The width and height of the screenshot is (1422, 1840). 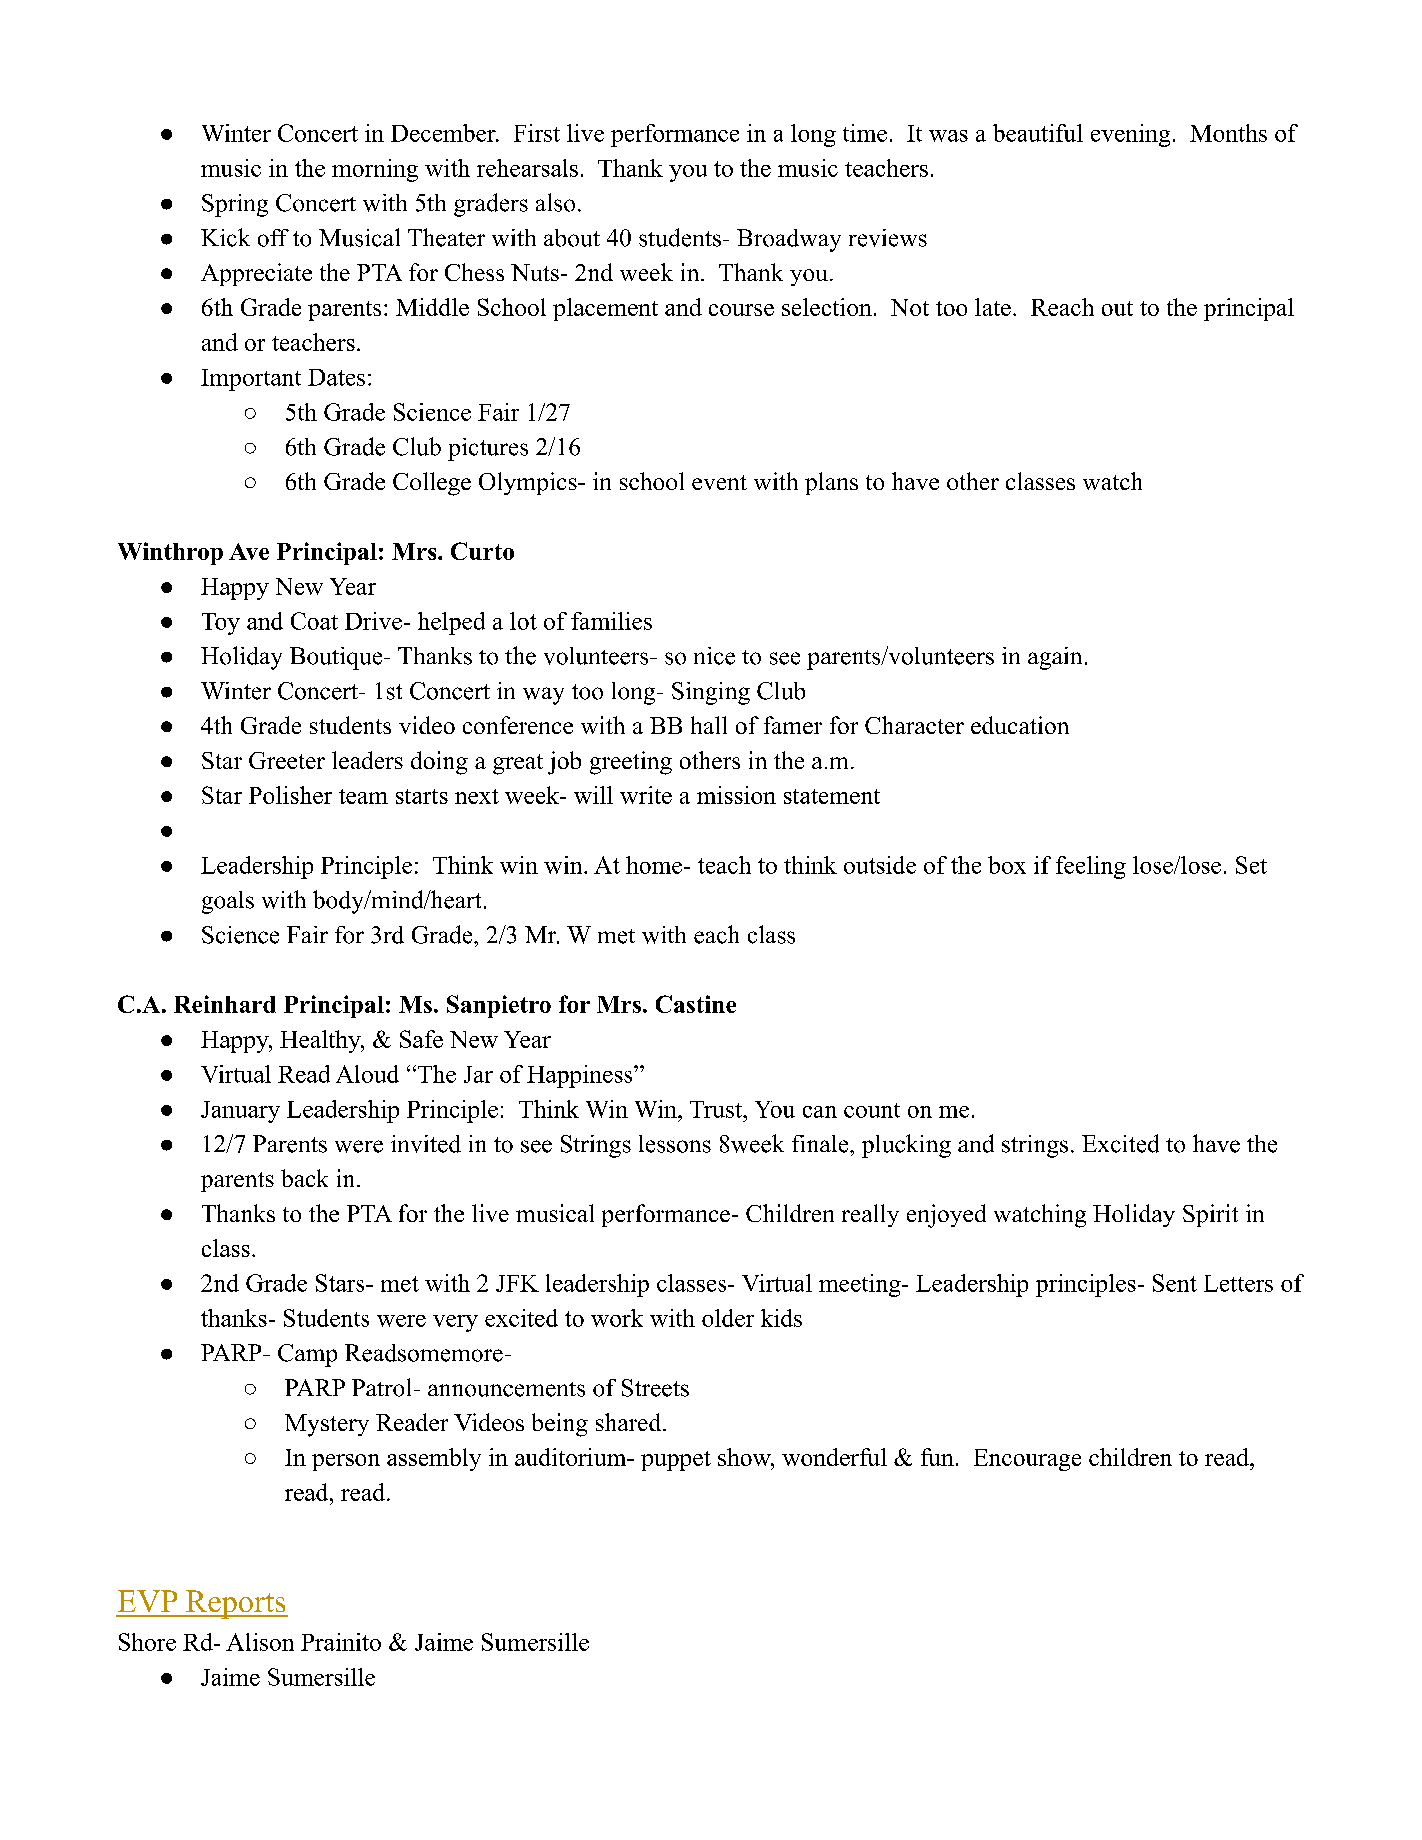 I want to click on mission, so click(x=736, y=795).
